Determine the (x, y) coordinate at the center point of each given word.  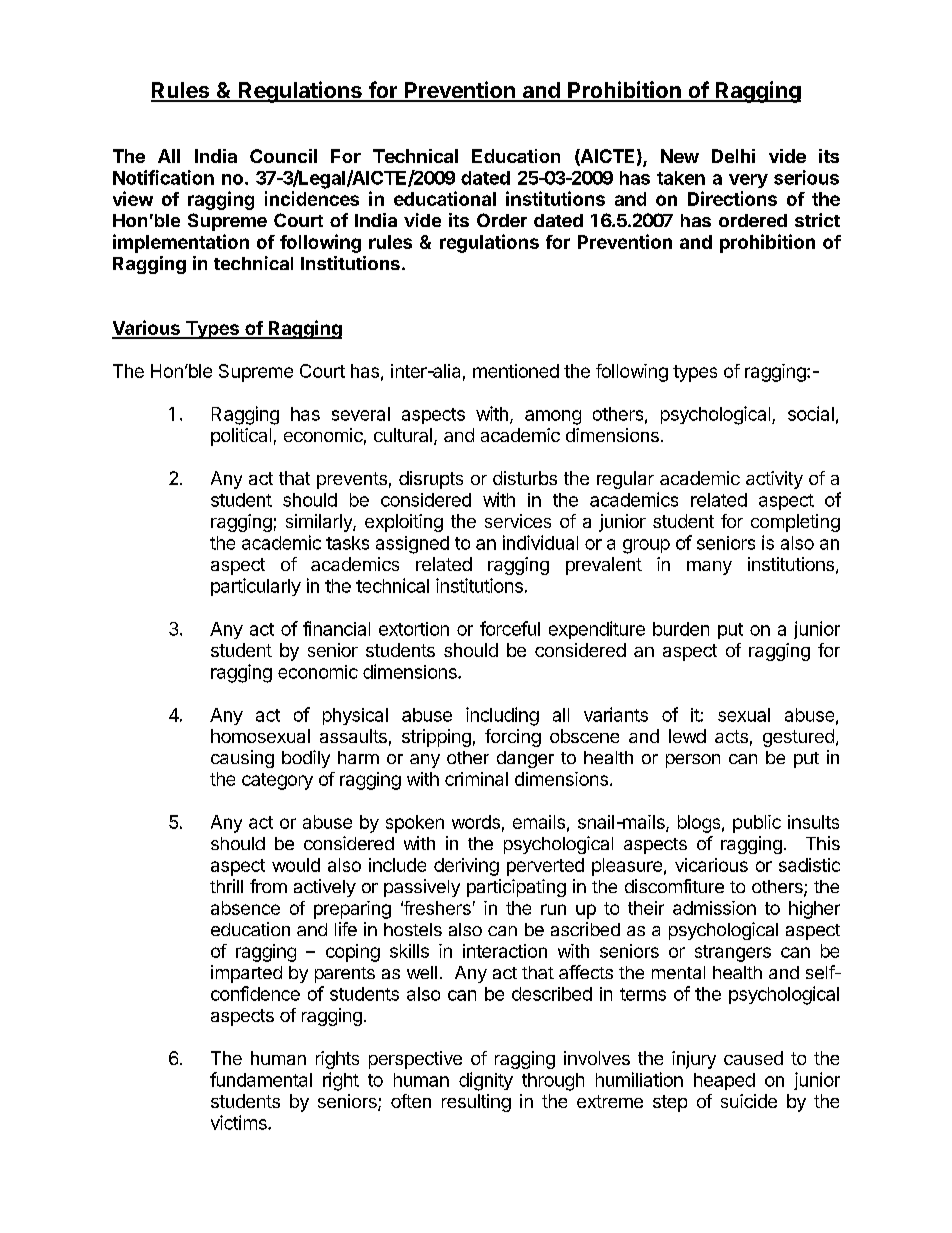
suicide (749, 1101)
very (748, 181)
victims (240, 1122)
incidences (312, 198)
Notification (163, 177)
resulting (476, 1103)
